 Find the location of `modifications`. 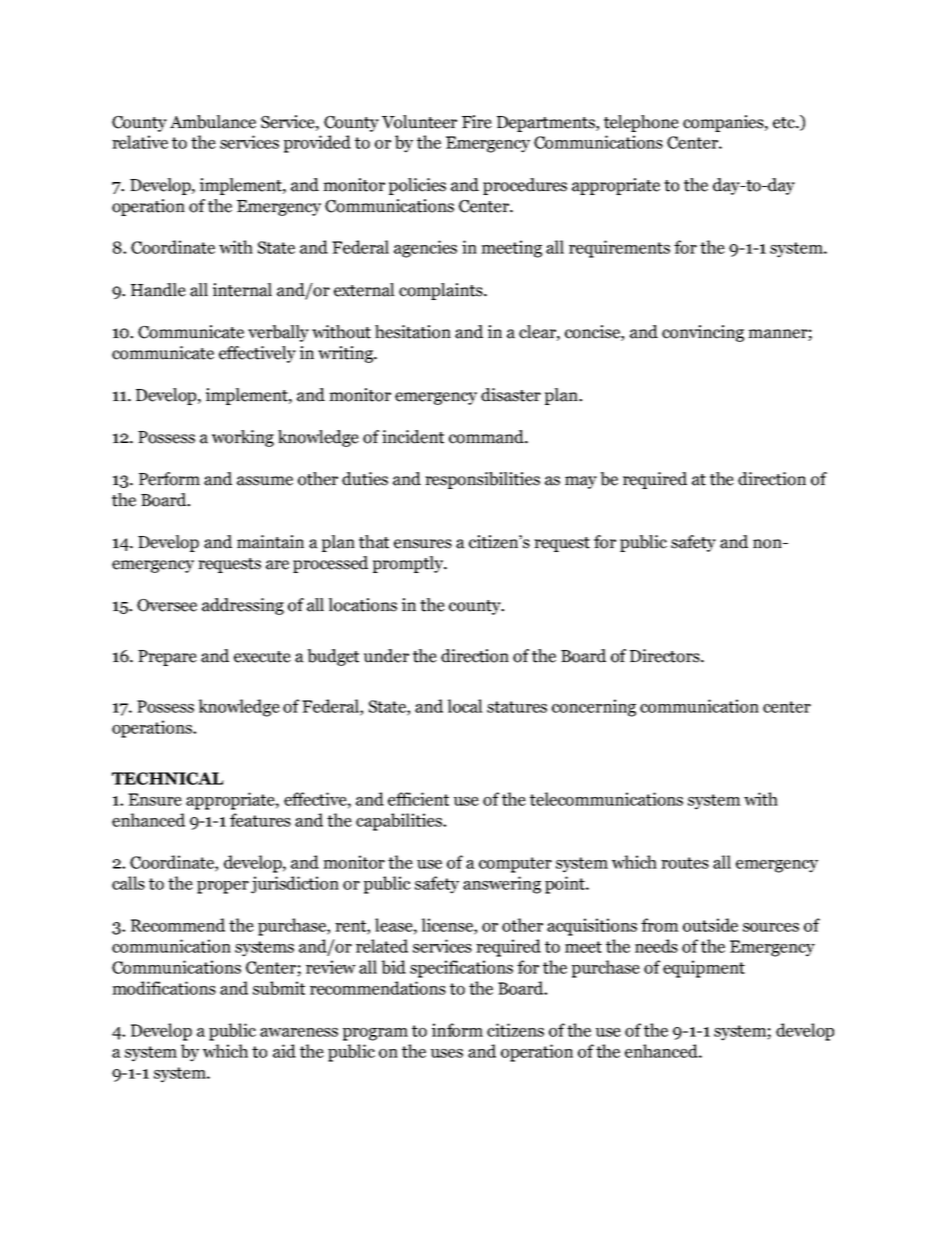

modifications is located at coordinates (164, 988).
